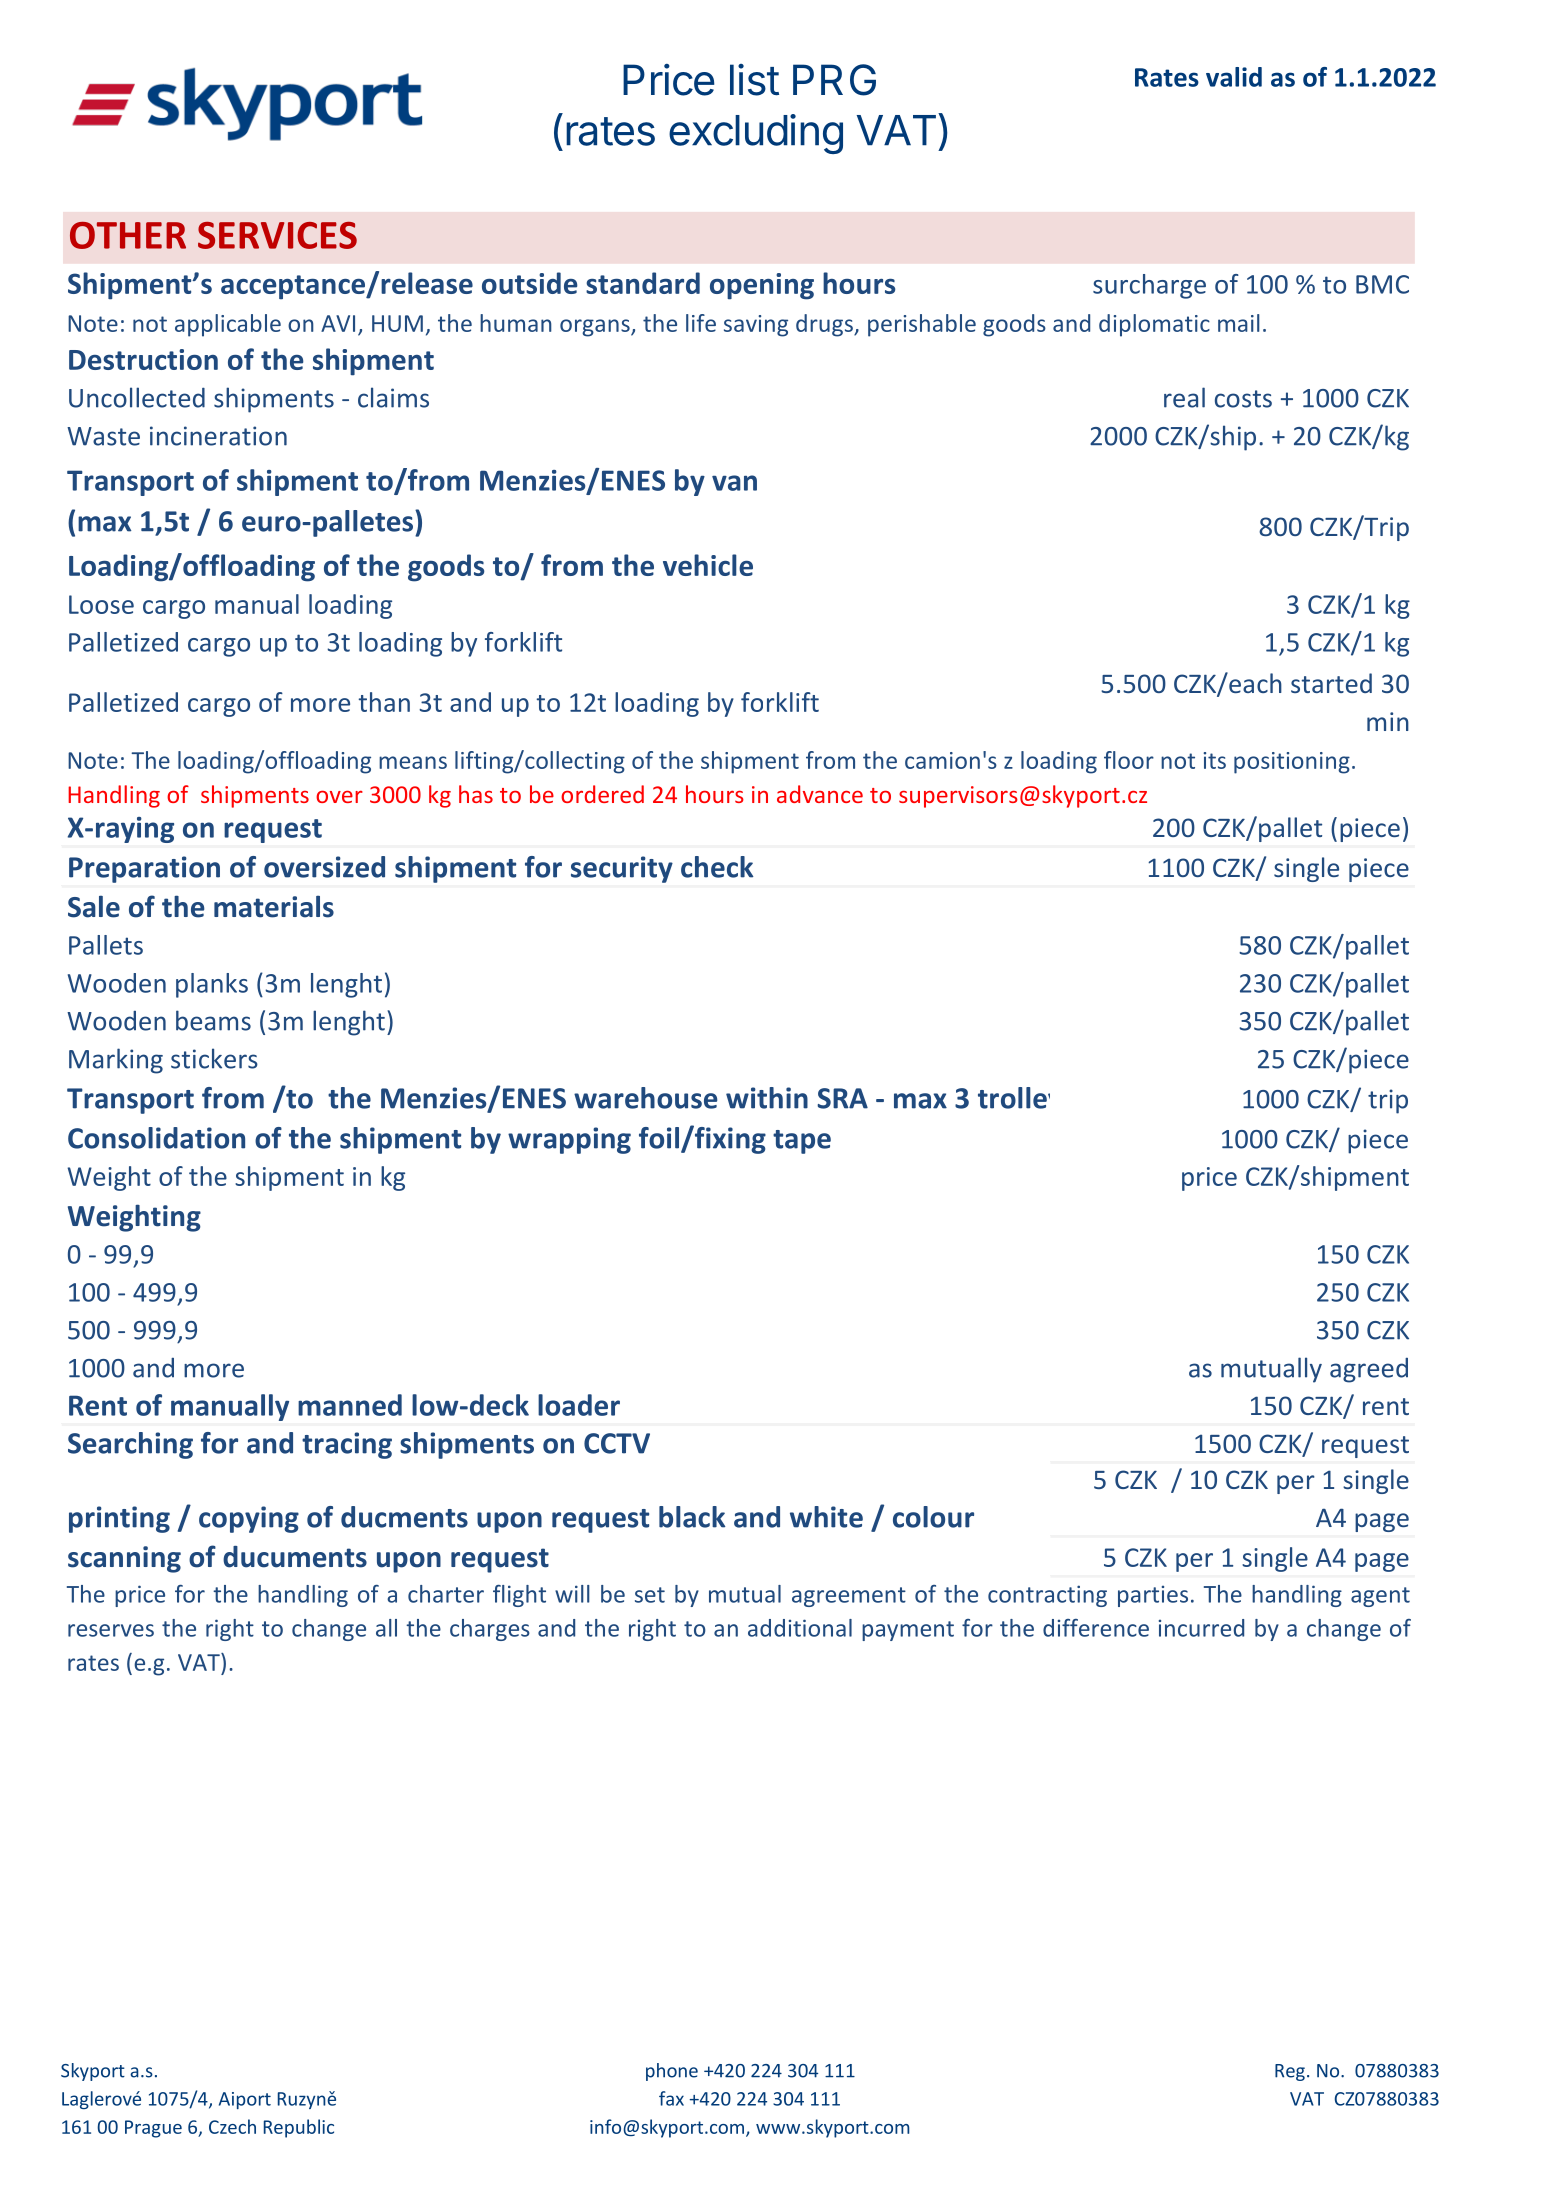  I want to click on valid, so click(1234, 77).
